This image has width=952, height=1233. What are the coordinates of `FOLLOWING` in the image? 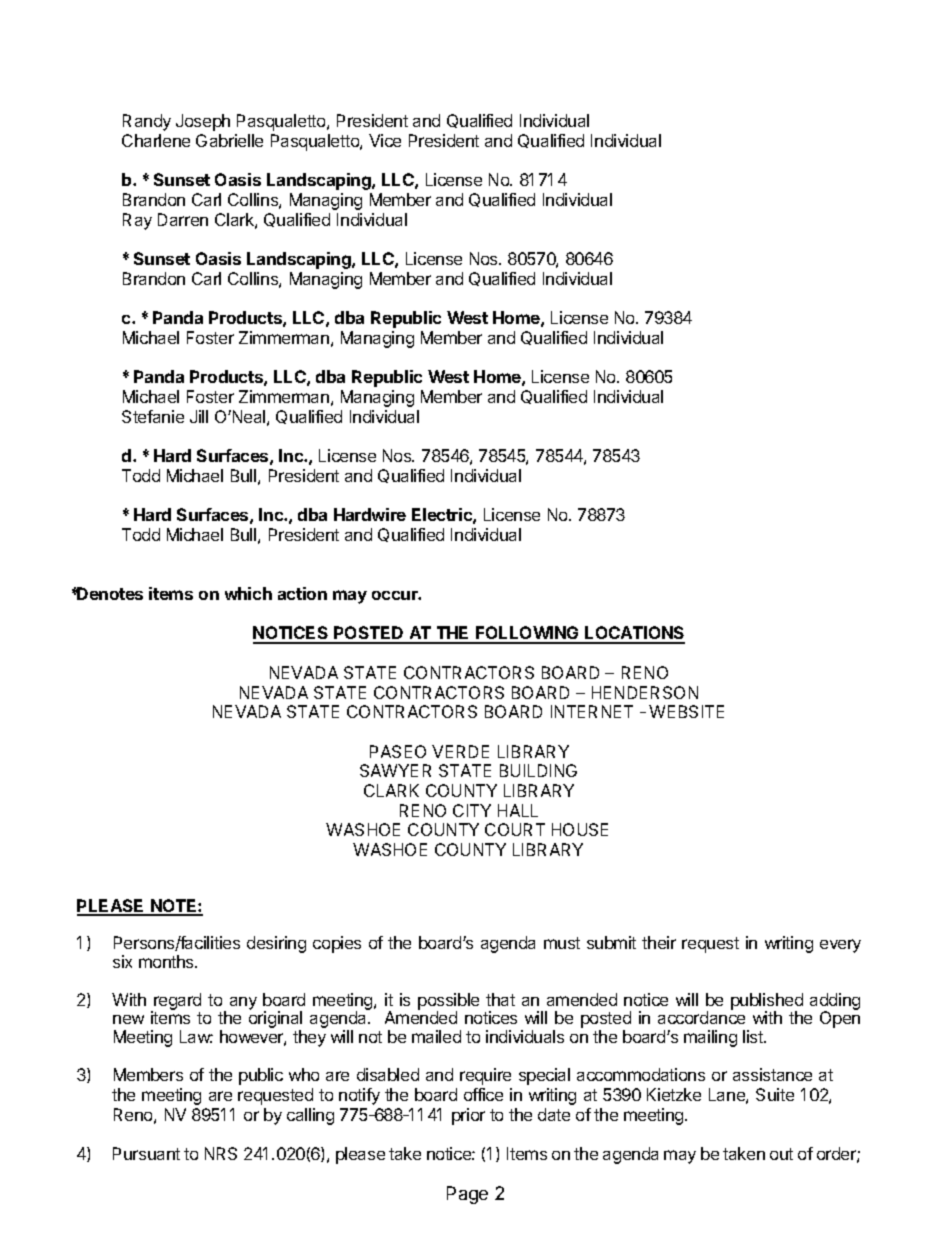 It's located at (527, 634).
